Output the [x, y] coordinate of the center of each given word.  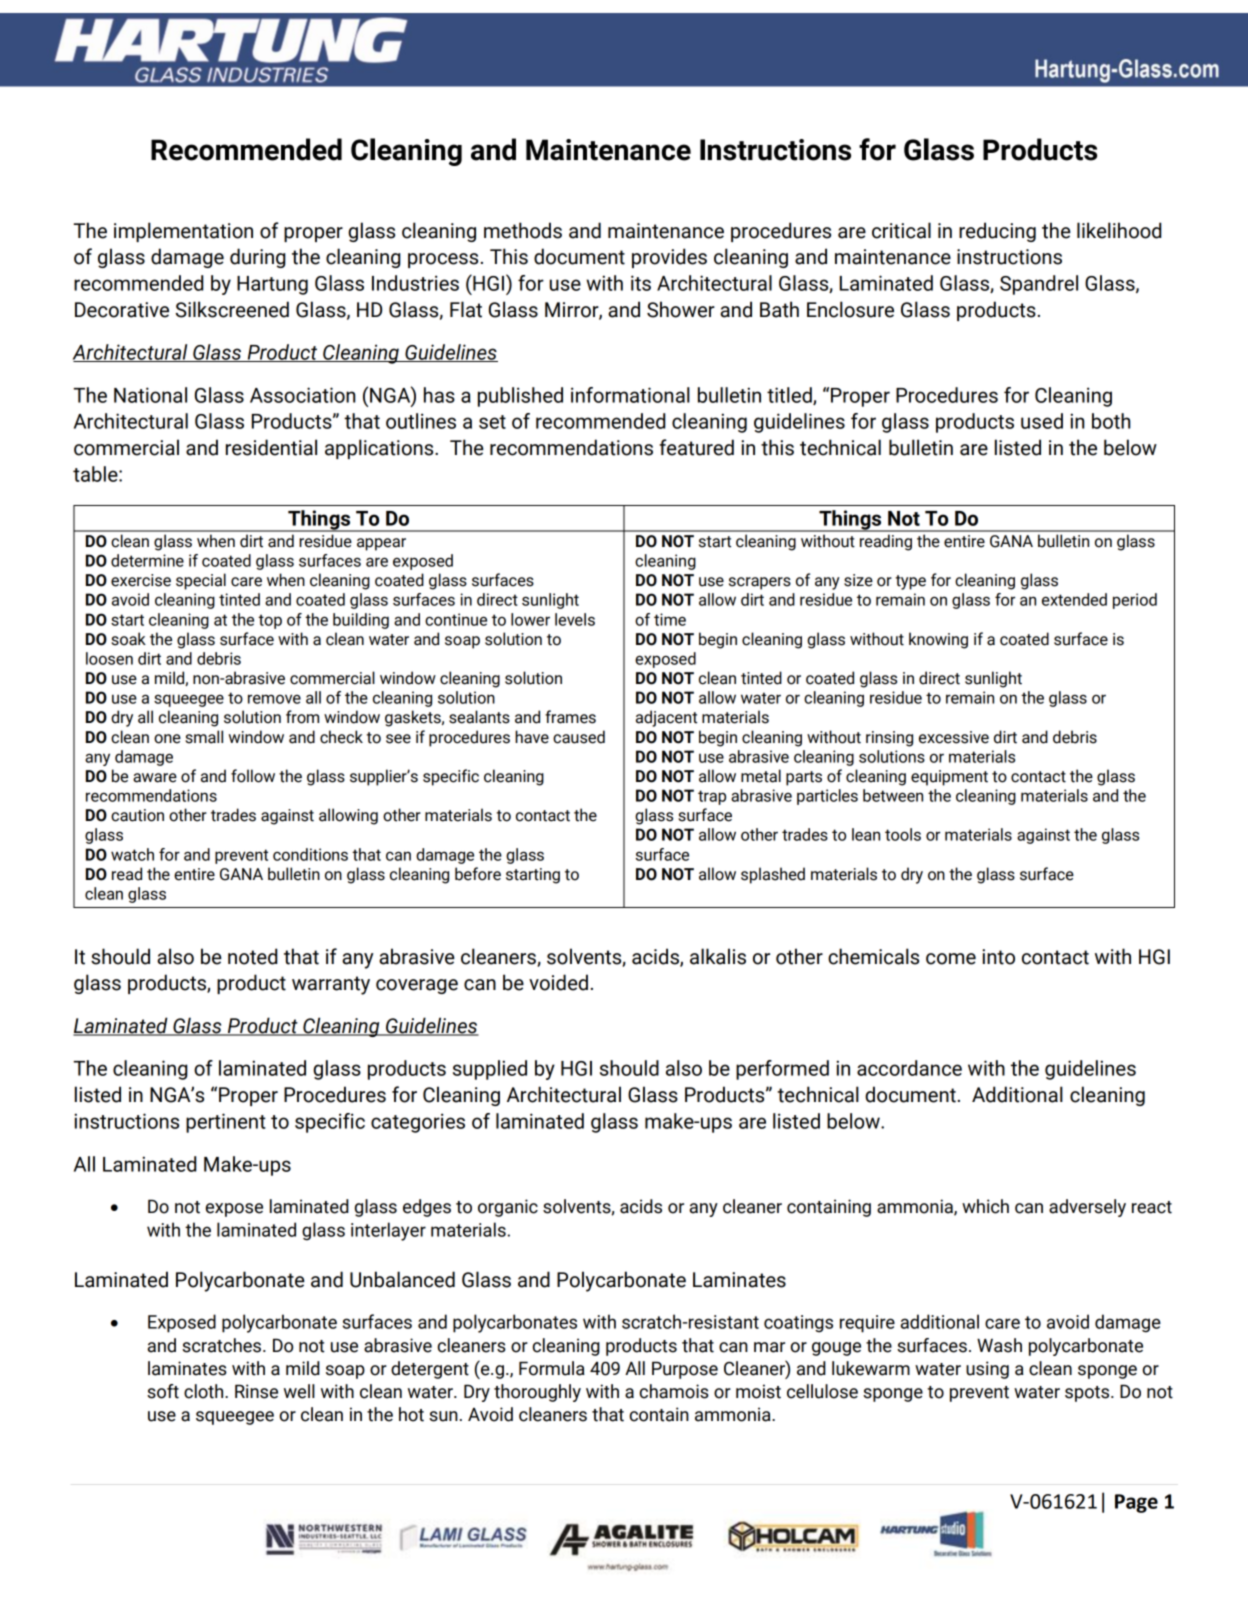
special [201, 581]
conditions [310, 854]
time [670, 619]
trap [712, 797]
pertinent [226, 1123]
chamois [674, 1391]
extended [1074, 599]
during [258, 258]
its [641, 283]
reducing [997, 232]
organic [508, 1208]
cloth [205, 1391]
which [985, 1206]
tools [903, 834]
